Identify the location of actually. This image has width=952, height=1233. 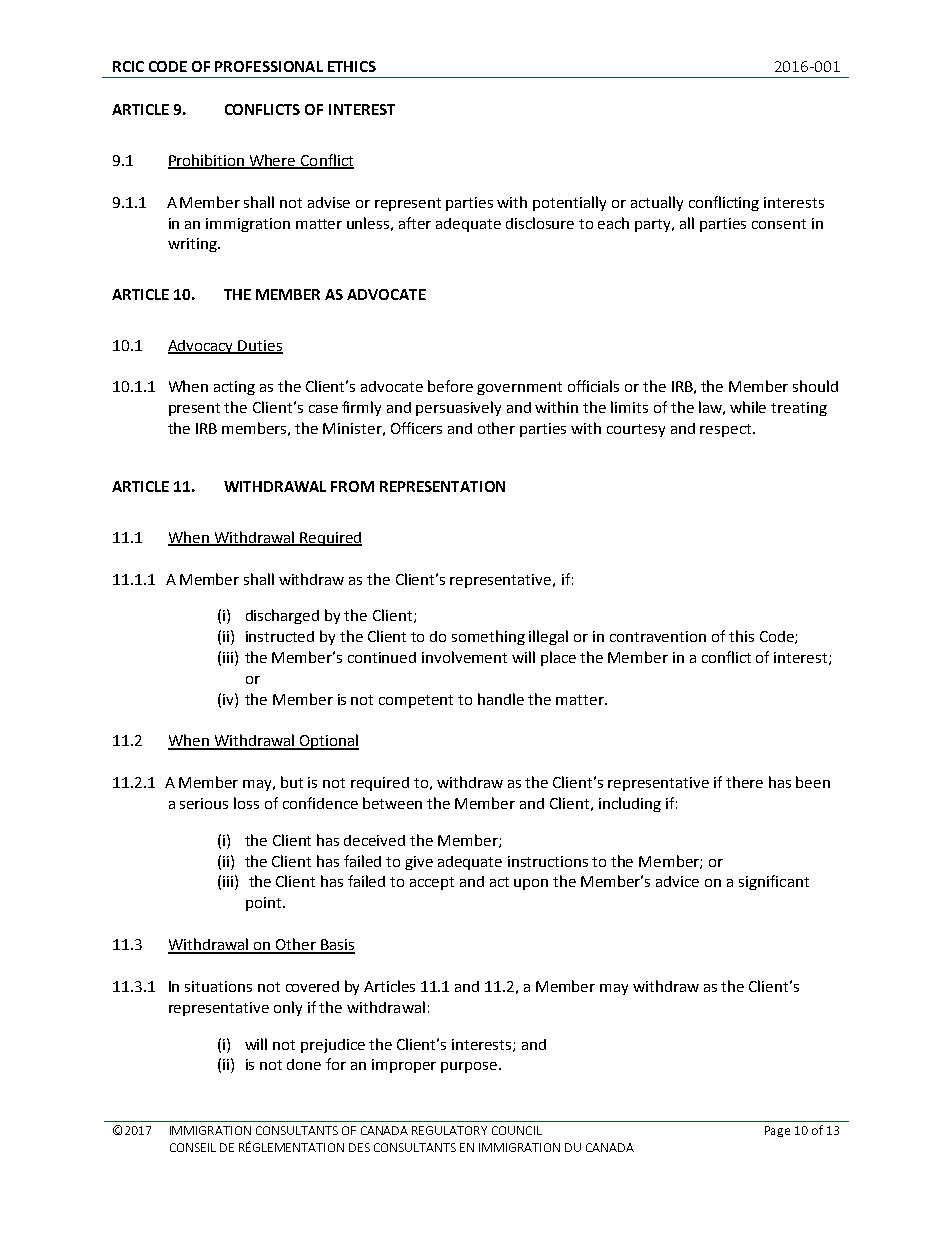
(657, 203).
